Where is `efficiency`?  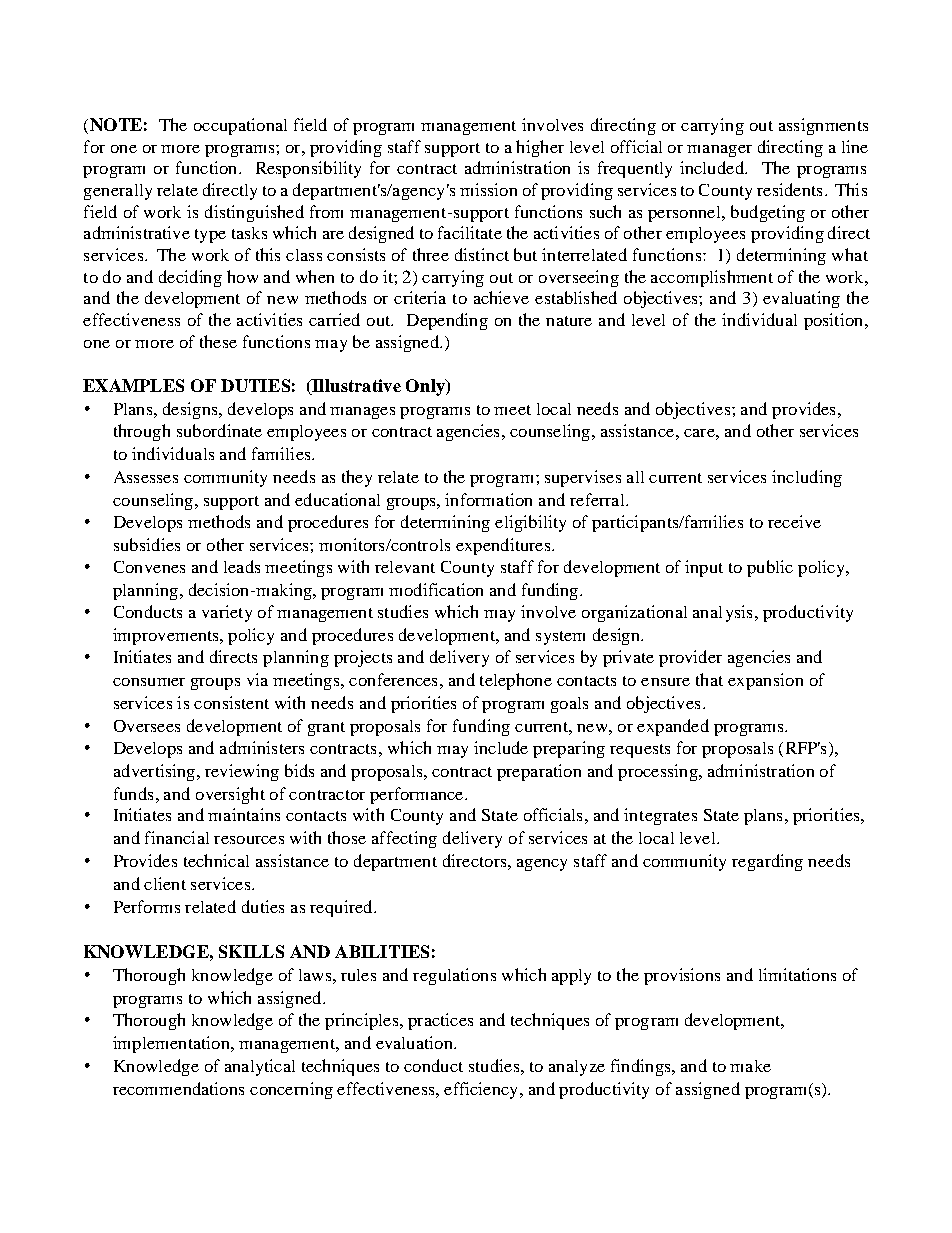 efficiency is located at coordinates (480, 1090).
